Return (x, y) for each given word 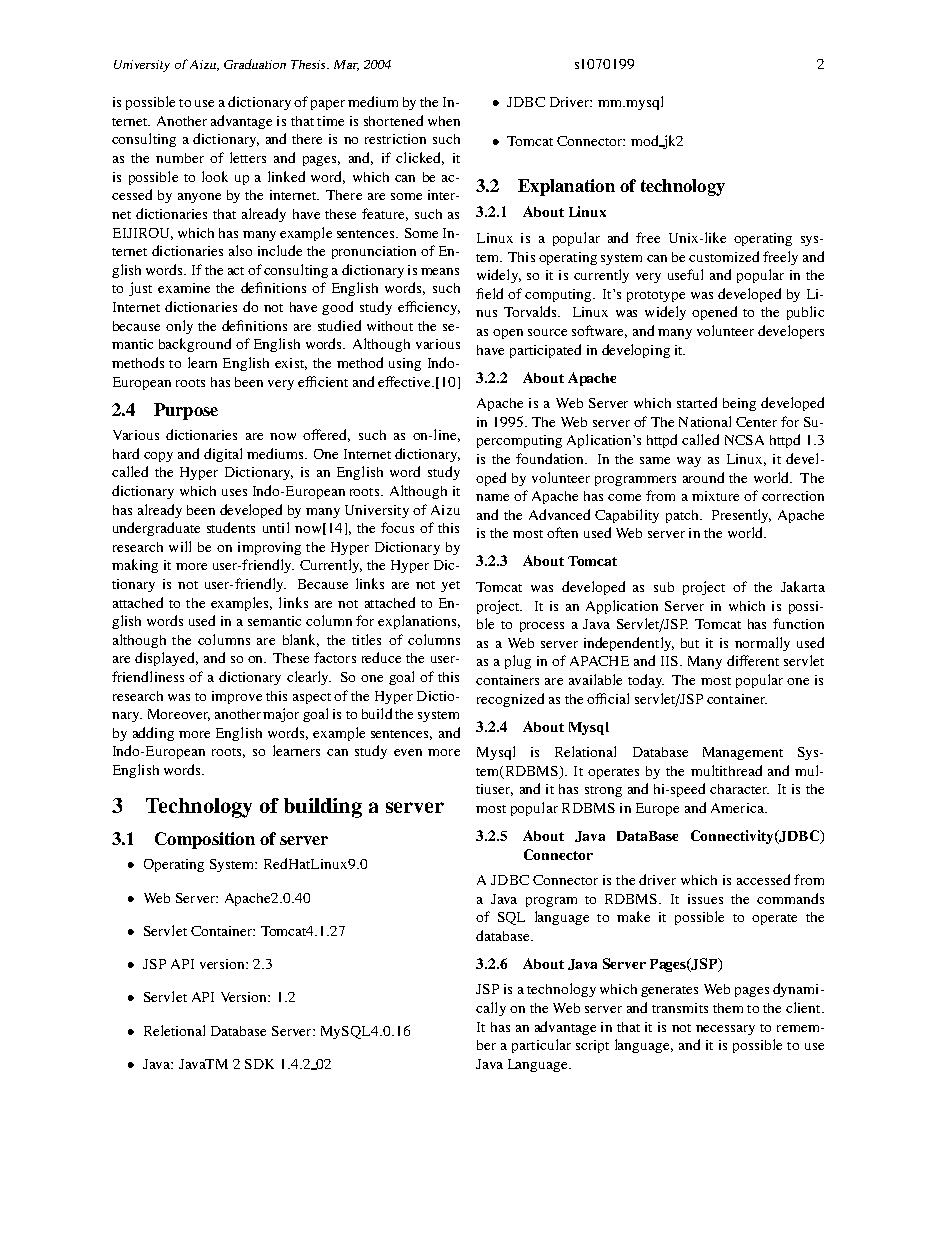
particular (541, 1046)
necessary (725, 1030)
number (180, 158)
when (444, 121)
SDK (259, 1064)
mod (646, 141)
